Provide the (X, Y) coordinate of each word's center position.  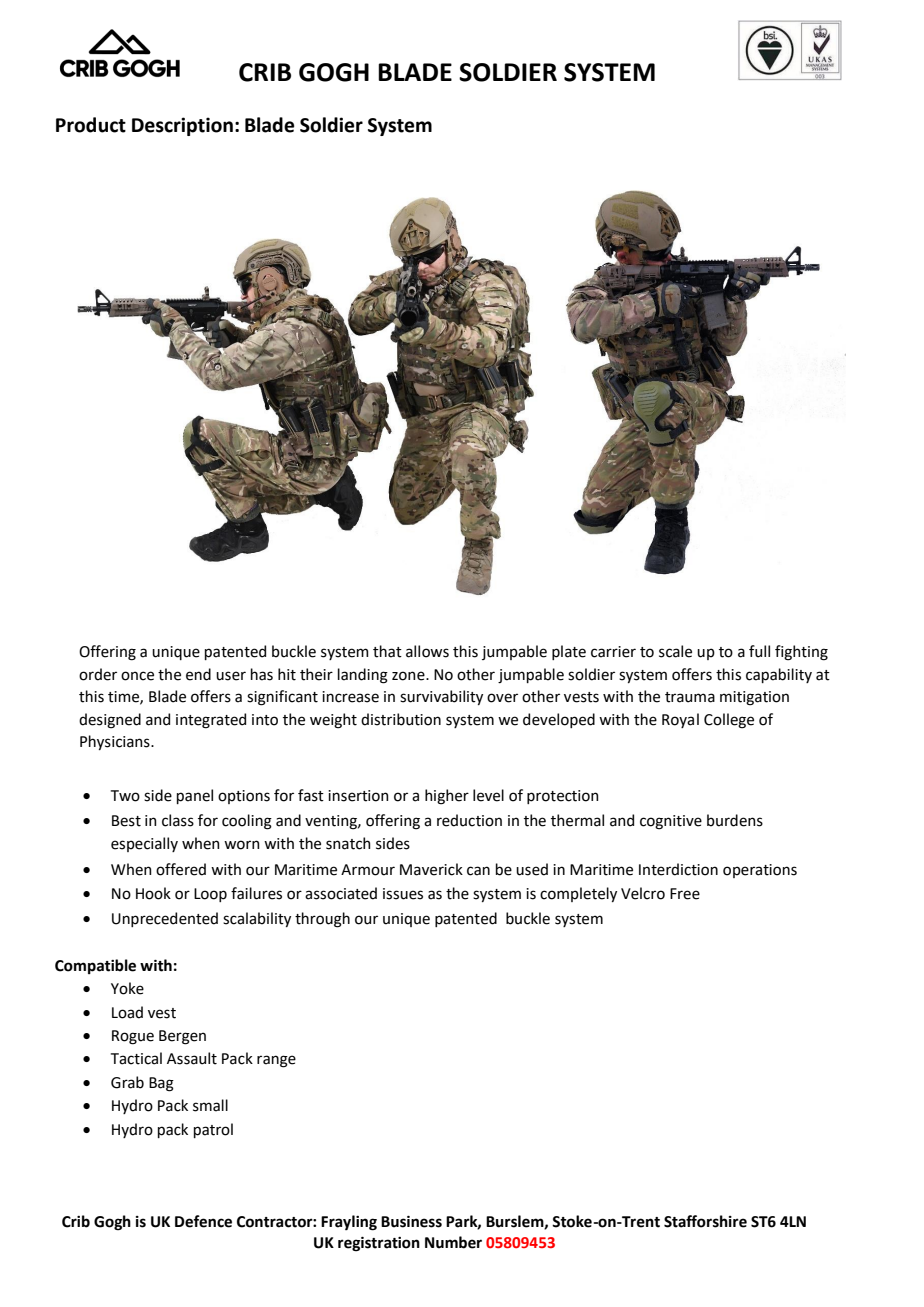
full (759, 651)
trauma (690, 697)
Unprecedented (165, 919)
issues (403, 894)
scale (675, 651)
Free (685, 894)
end (198, 674)
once (137, 676)
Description (182, 126)
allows (427, 651)
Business (411, 1222)
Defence (203, 1221)
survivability (441, 697)
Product (91, 125)
